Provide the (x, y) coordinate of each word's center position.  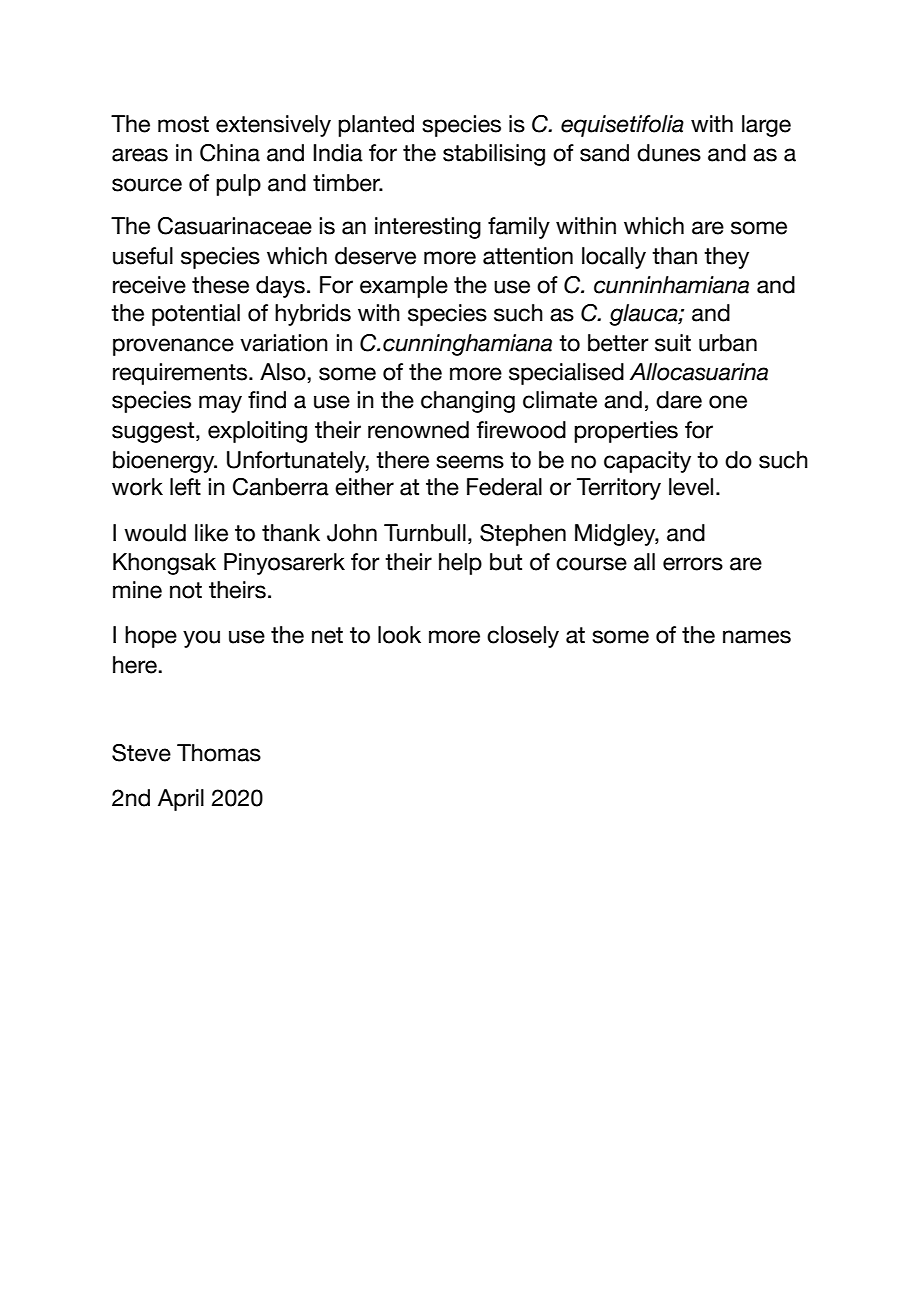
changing (468, 402)
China (230, 153)
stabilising (494, 155)
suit (673, 343)
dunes (669, 153)
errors (693, 564)
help (460, 564)
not (186, 590)
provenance (173, 347)
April (181, 800)
